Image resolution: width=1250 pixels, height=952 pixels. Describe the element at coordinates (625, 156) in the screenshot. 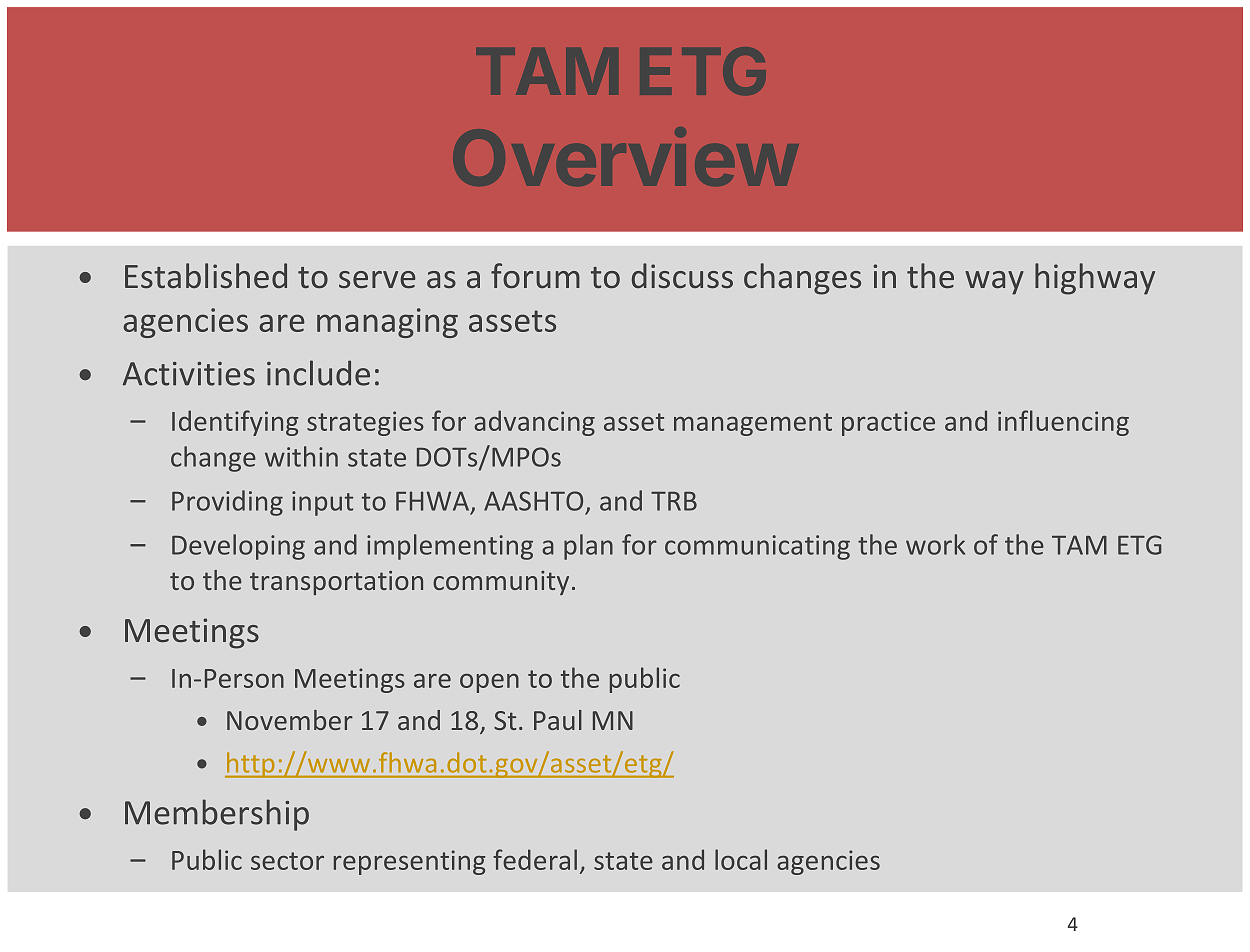

I see `Overview` at that location.
